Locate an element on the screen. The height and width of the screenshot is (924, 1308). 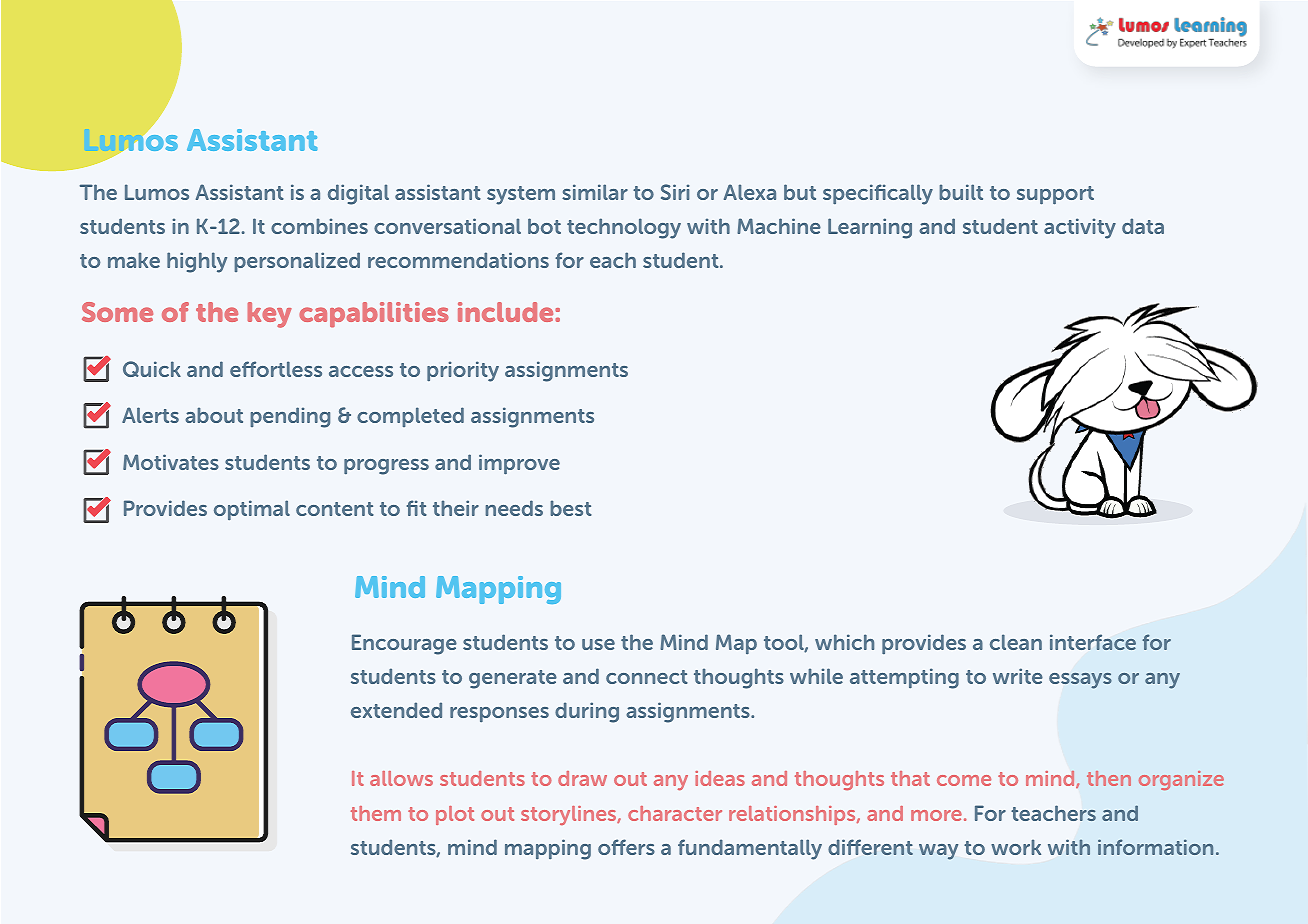
optimal is located at coordinates (252, 510).
